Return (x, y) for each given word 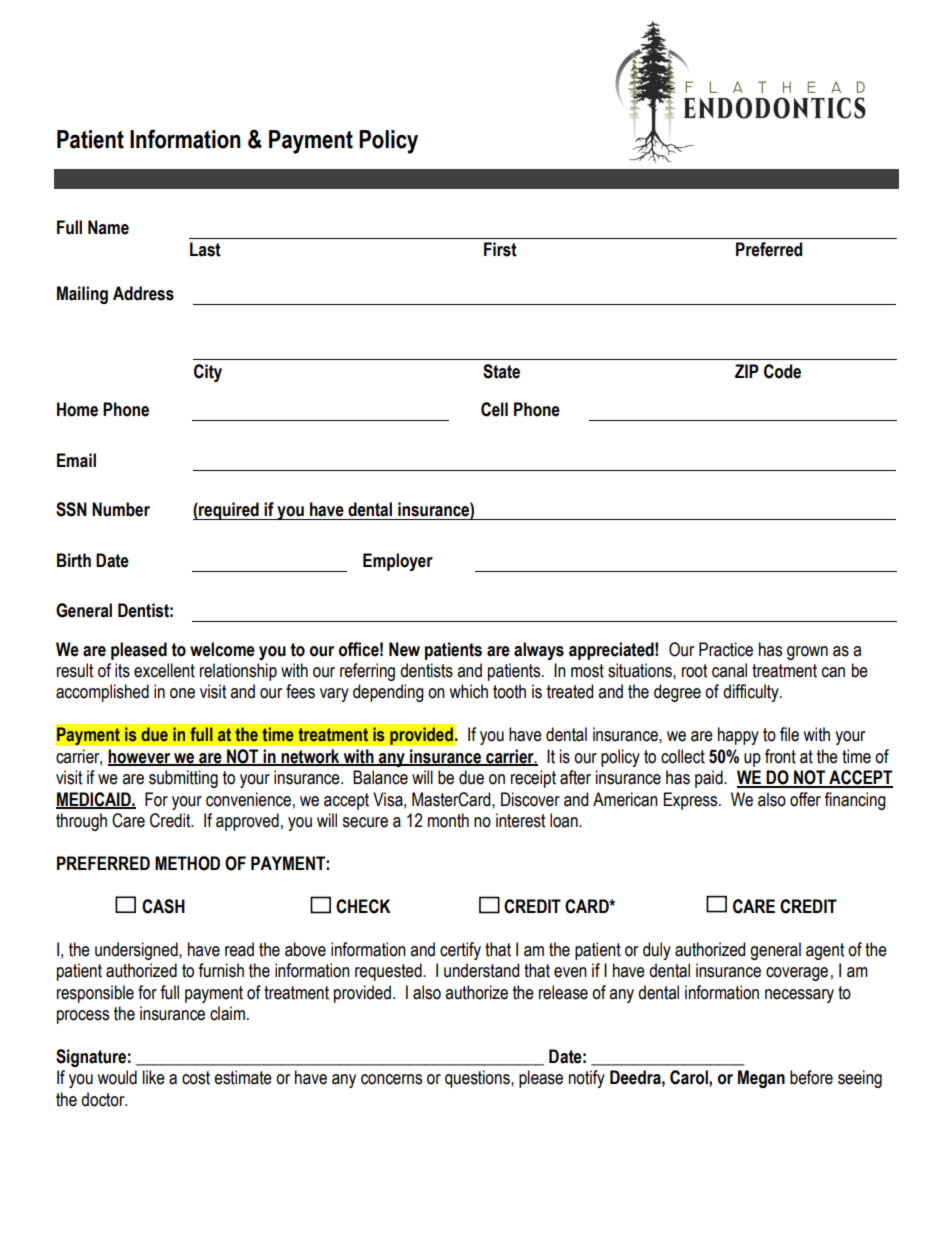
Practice (726, 649)
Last (205, 249)
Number (121, 509)
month (448, 820)
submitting (183, 779)
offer (805, 799)
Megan (761, 1079)
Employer (398, 562)
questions (478, 1079)
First (500, 249)
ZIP (747, 371)
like (154, 1077)
